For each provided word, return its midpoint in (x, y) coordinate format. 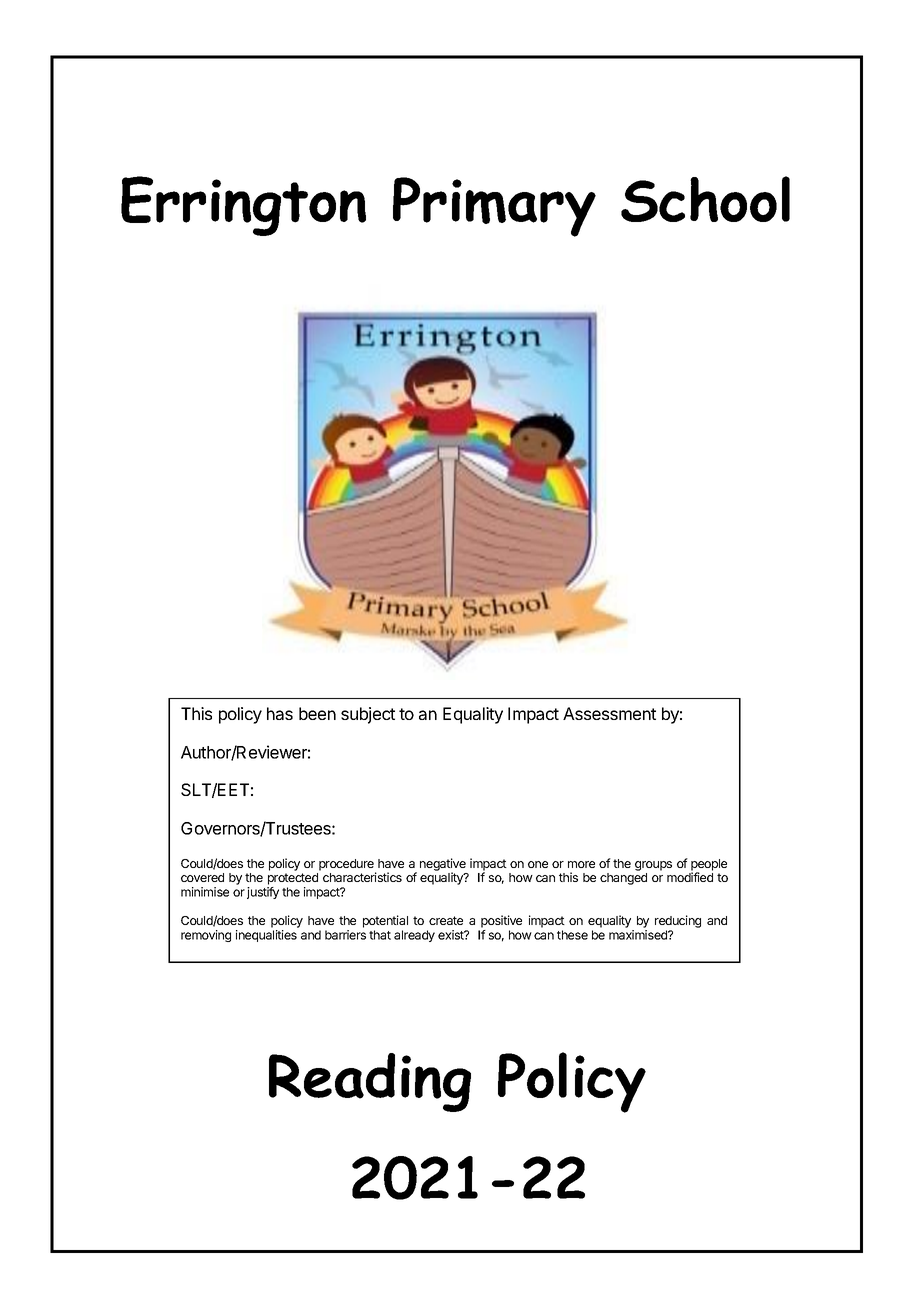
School (705, 199)
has (280, 713)
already (414, 936)
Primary (494, 207)
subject (368, 715)
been (317, 713)
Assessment (609, 713)
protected (293, 879)
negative (443, 865)
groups (653, 866)
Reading (370, 1082)
